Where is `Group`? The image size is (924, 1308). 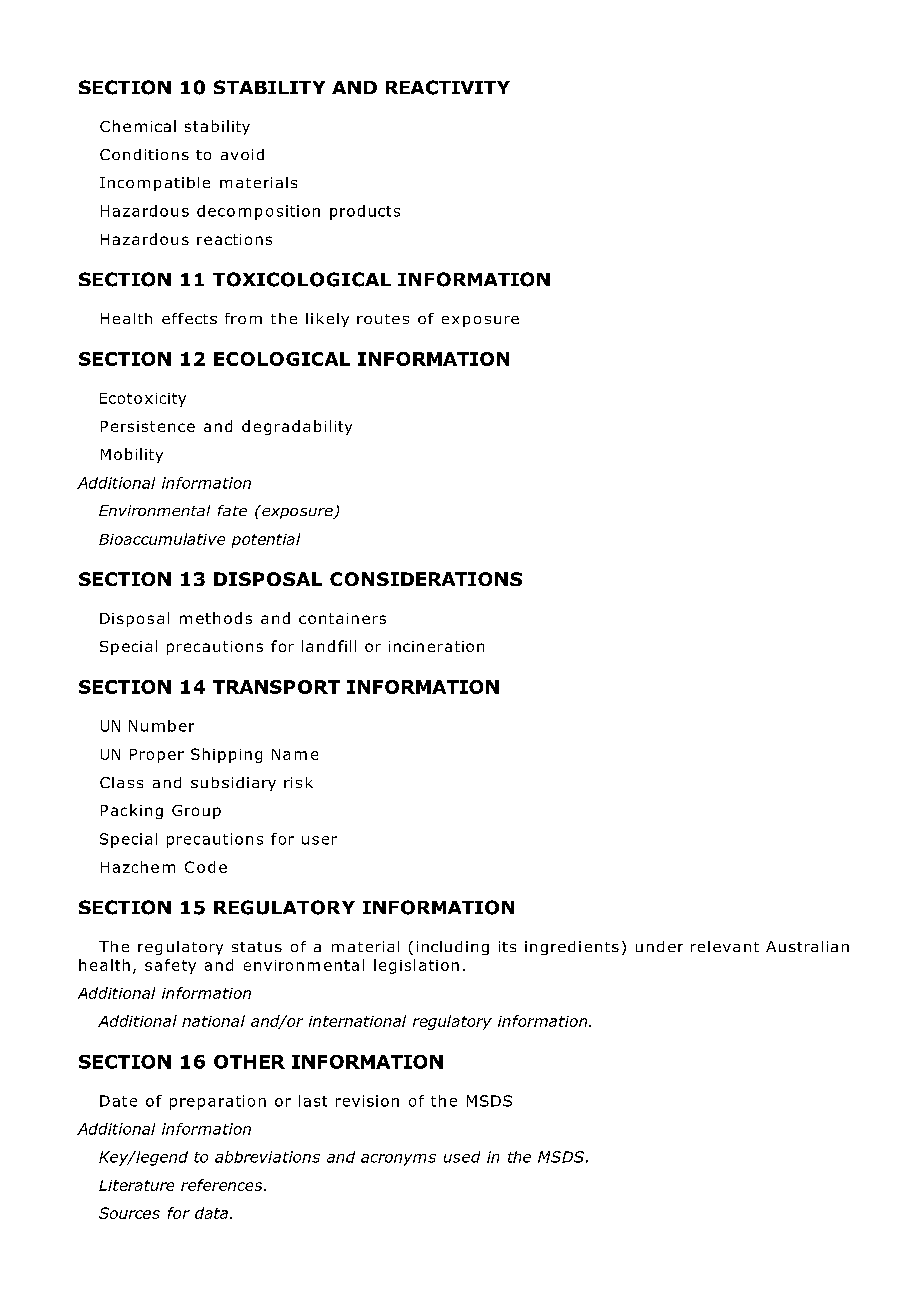
Group is located at coordinates (196, 812).
